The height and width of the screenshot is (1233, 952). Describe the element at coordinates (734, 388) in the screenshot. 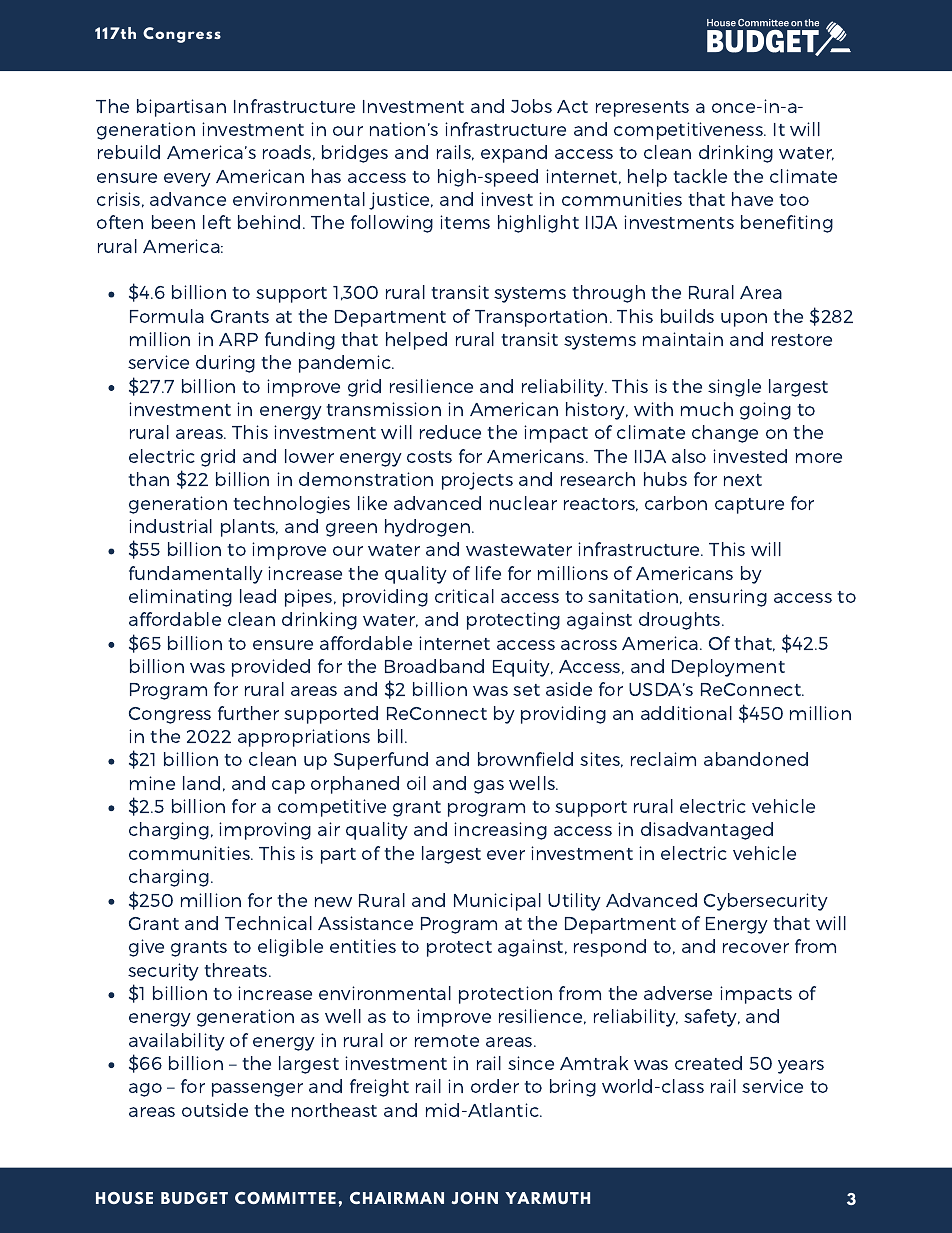

I see `single` at that location.
